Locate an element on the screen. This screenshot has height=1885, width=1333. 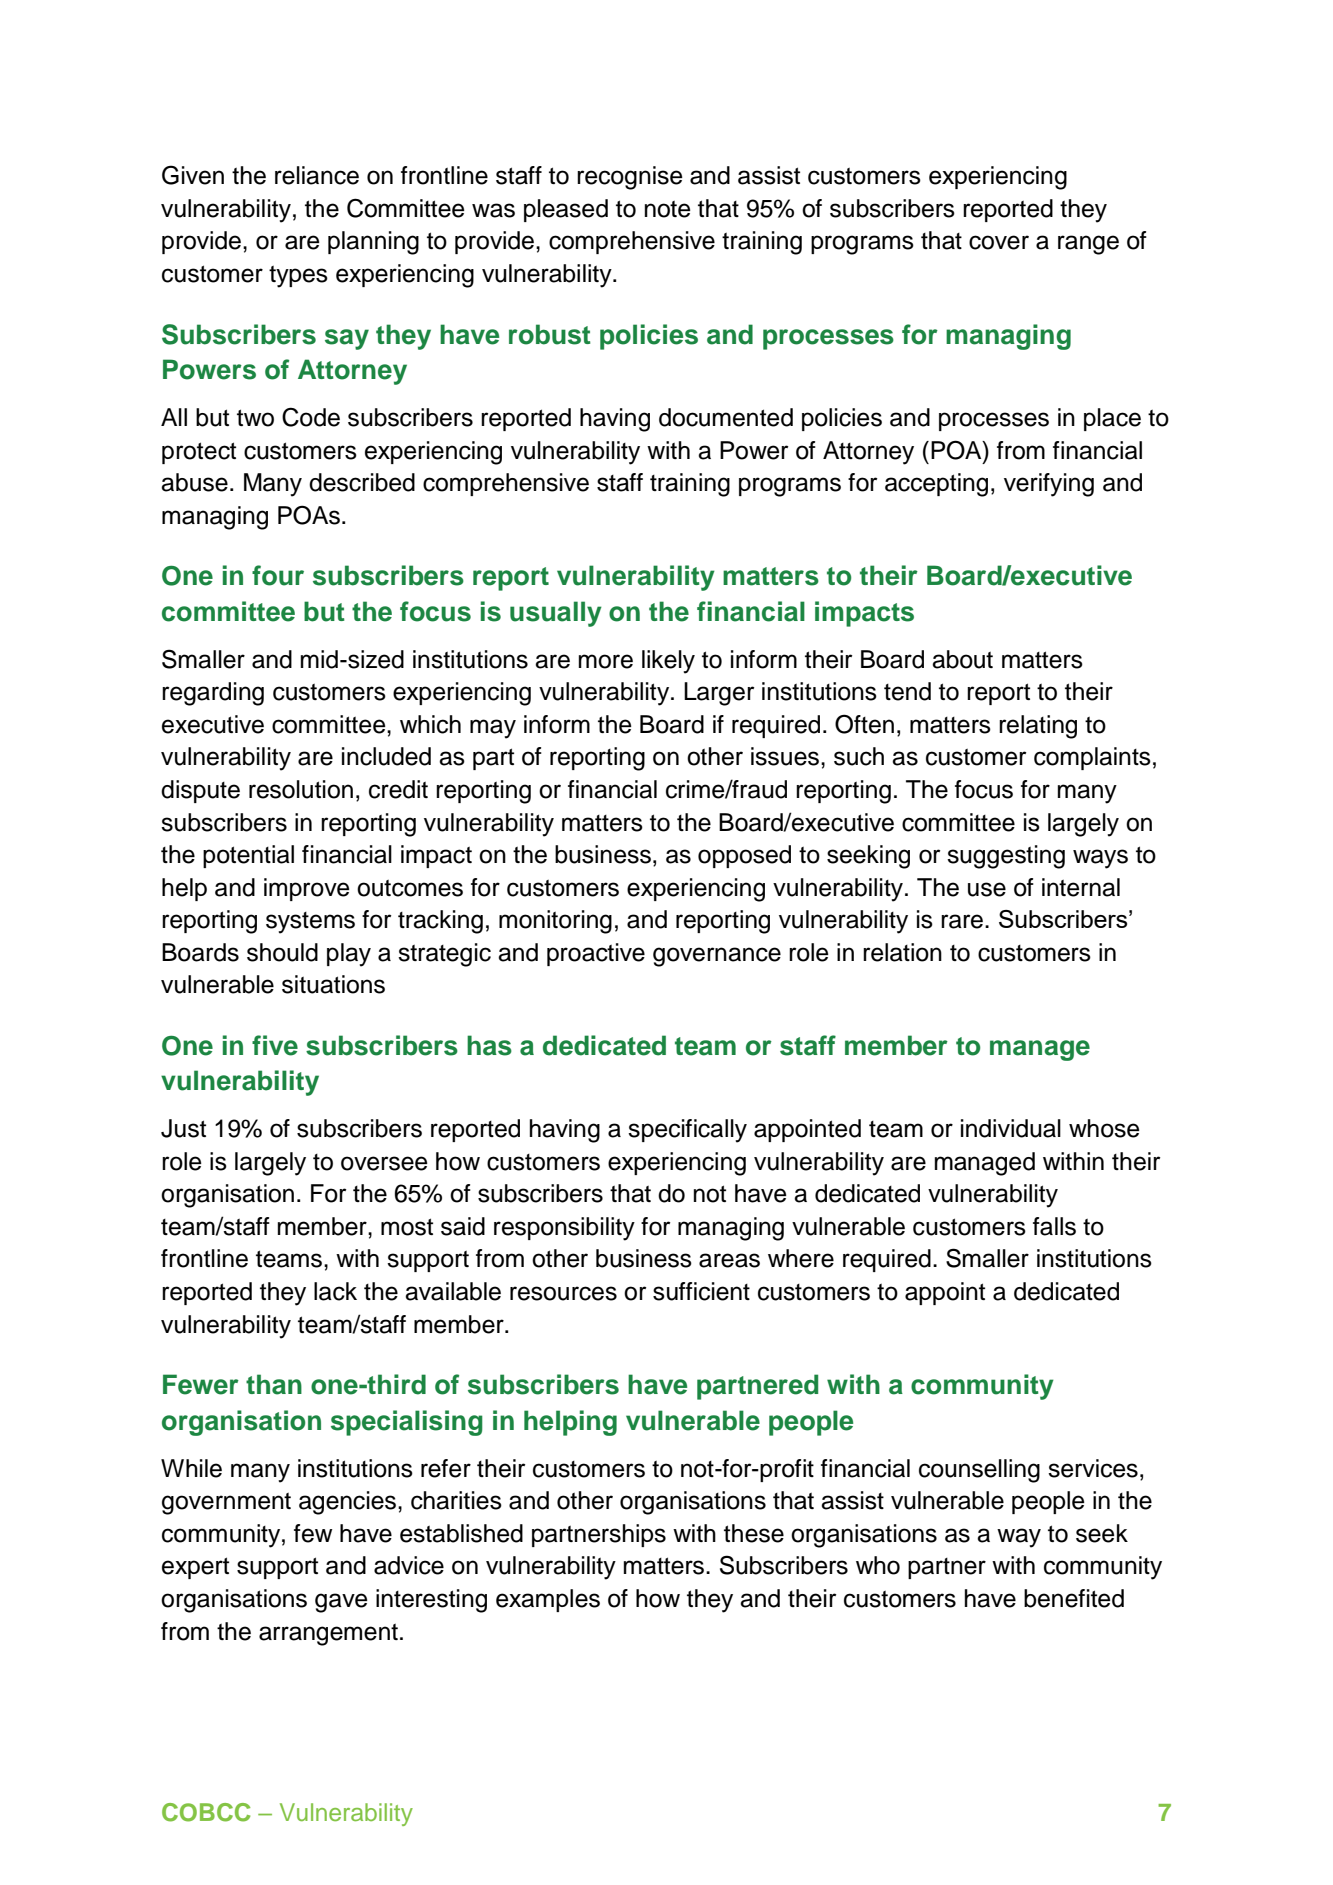
cover is located at coordinates (999, 242).
